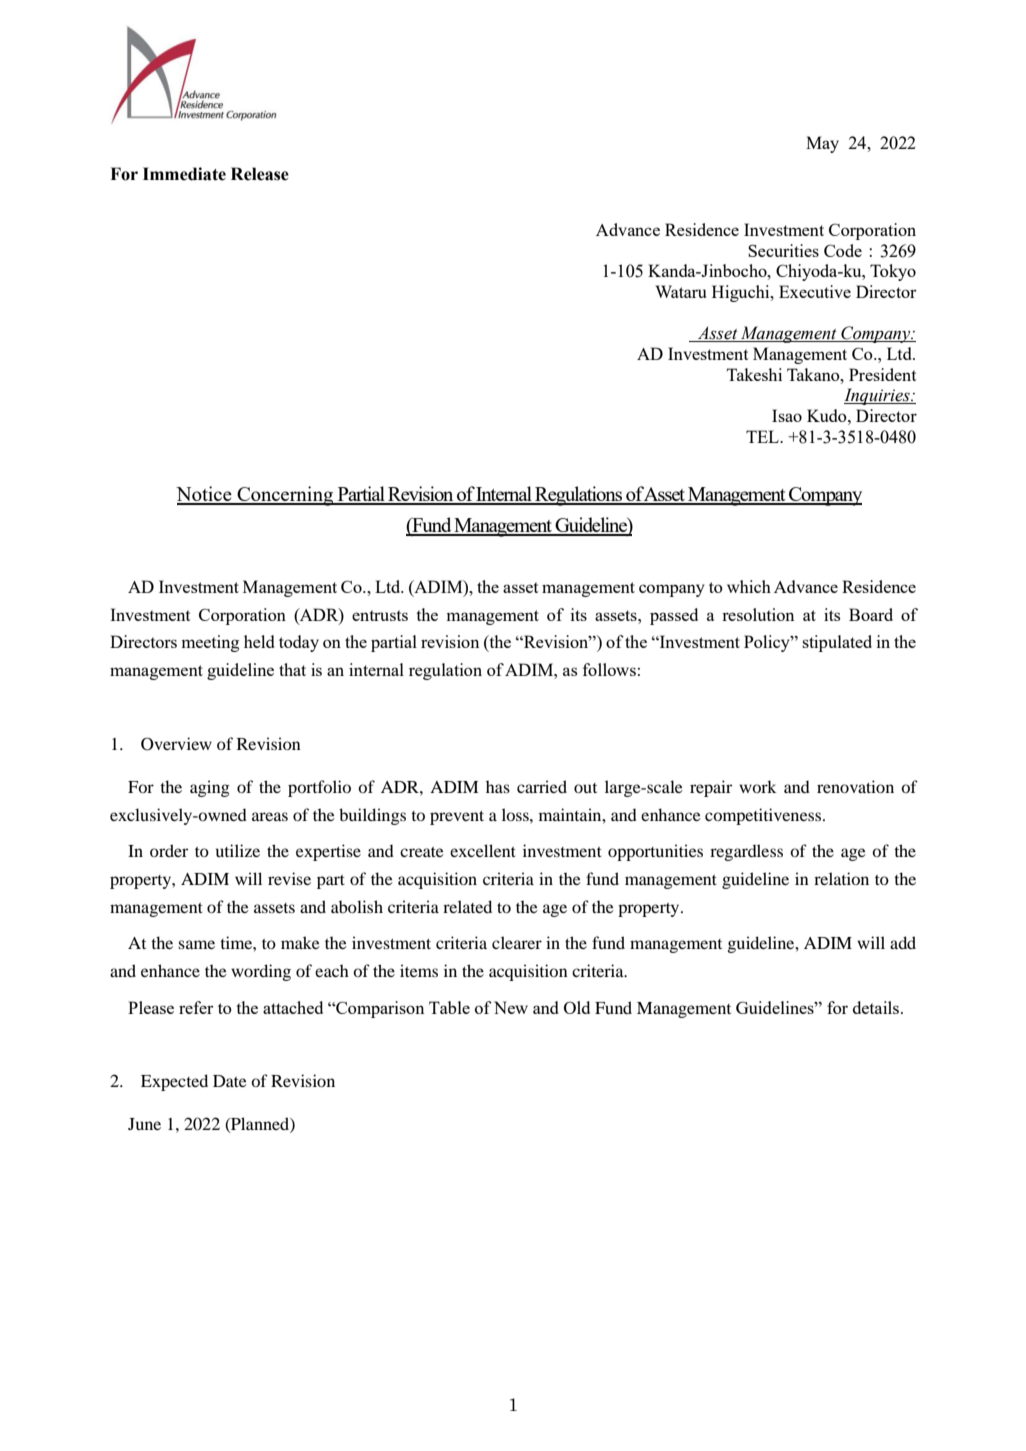  Describe the element at coordinates (260, 174) in the page. I see `Release` at that location.
